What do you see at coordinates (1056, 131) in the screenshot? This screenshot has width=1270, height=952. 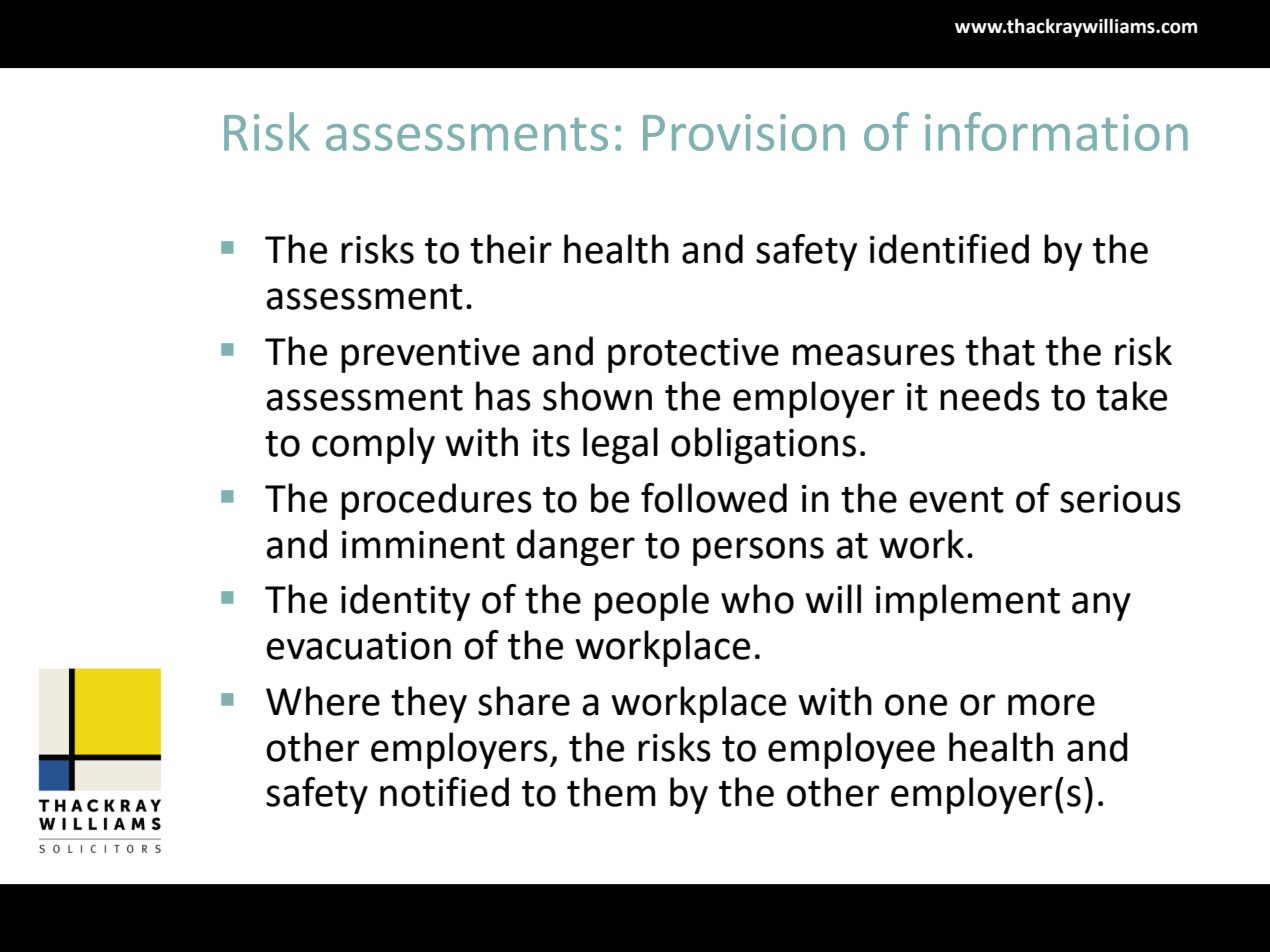 I see `information` at bounding box center [1056, 131].
